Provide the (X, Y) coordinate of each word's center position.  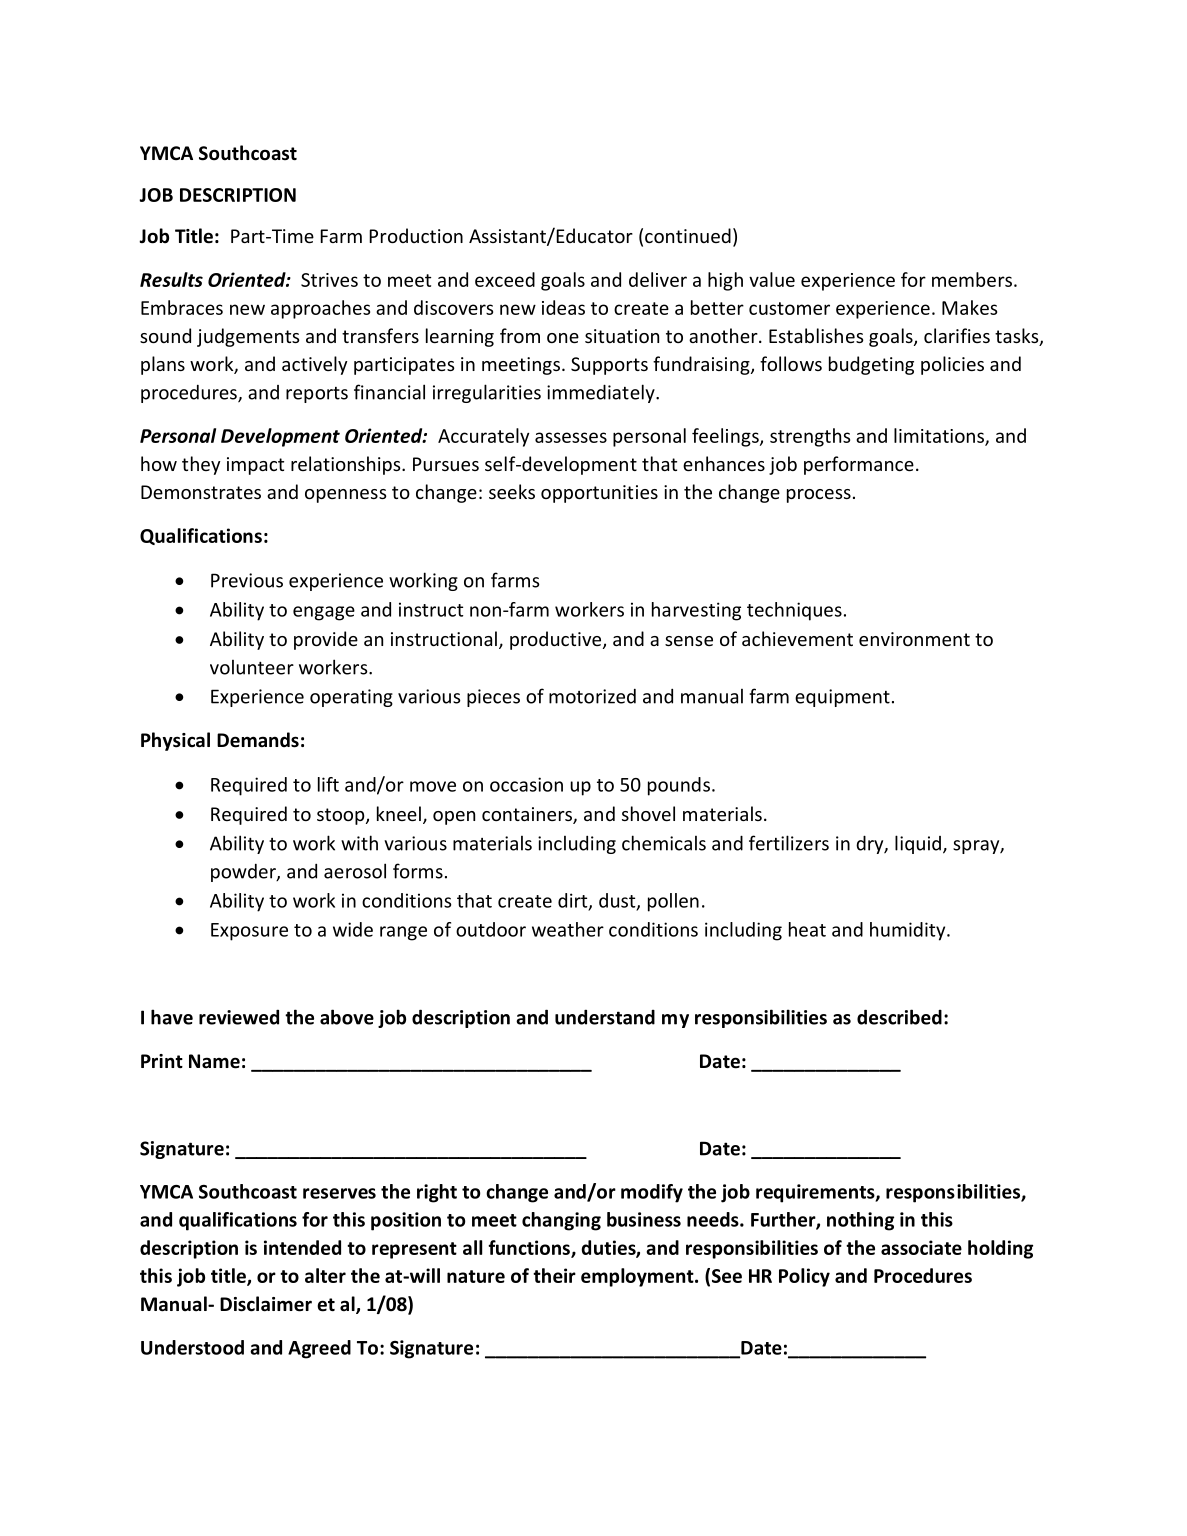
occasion (526, 784)
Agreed (319, 1349)
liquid (918, 844)
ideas (563, 307)
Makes (969, 307)
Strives (329, 280)
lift (328, 784)
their (554, 1275)
